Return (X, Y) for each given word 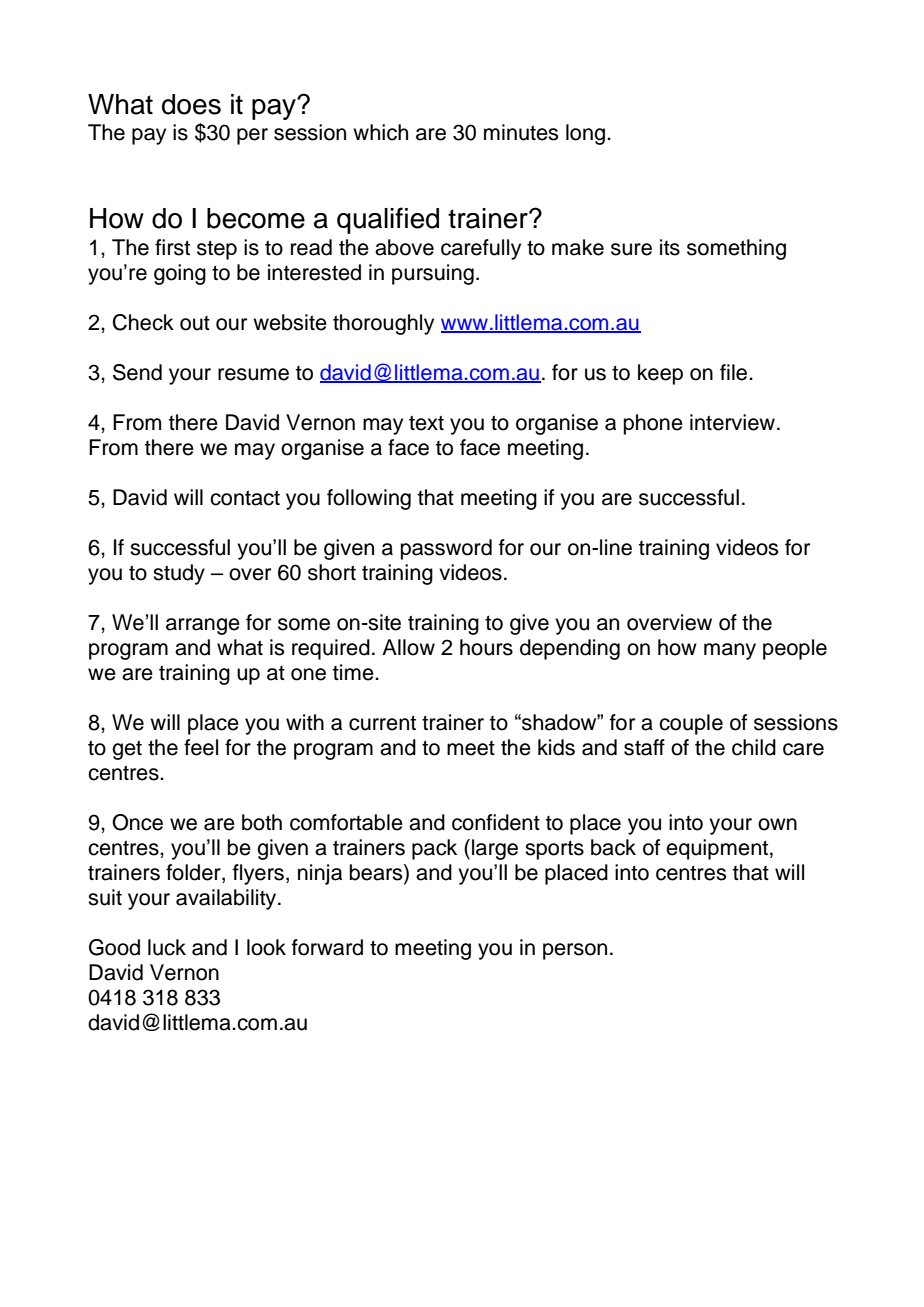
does (191, 104)
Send (137, 372)
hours (486, 647)
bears (377, 872)
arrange (203, 626)
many (730, 651)
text (426, 423)
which (380, 132)
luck (167, 947)
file (735, 372)
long (585, 134)
